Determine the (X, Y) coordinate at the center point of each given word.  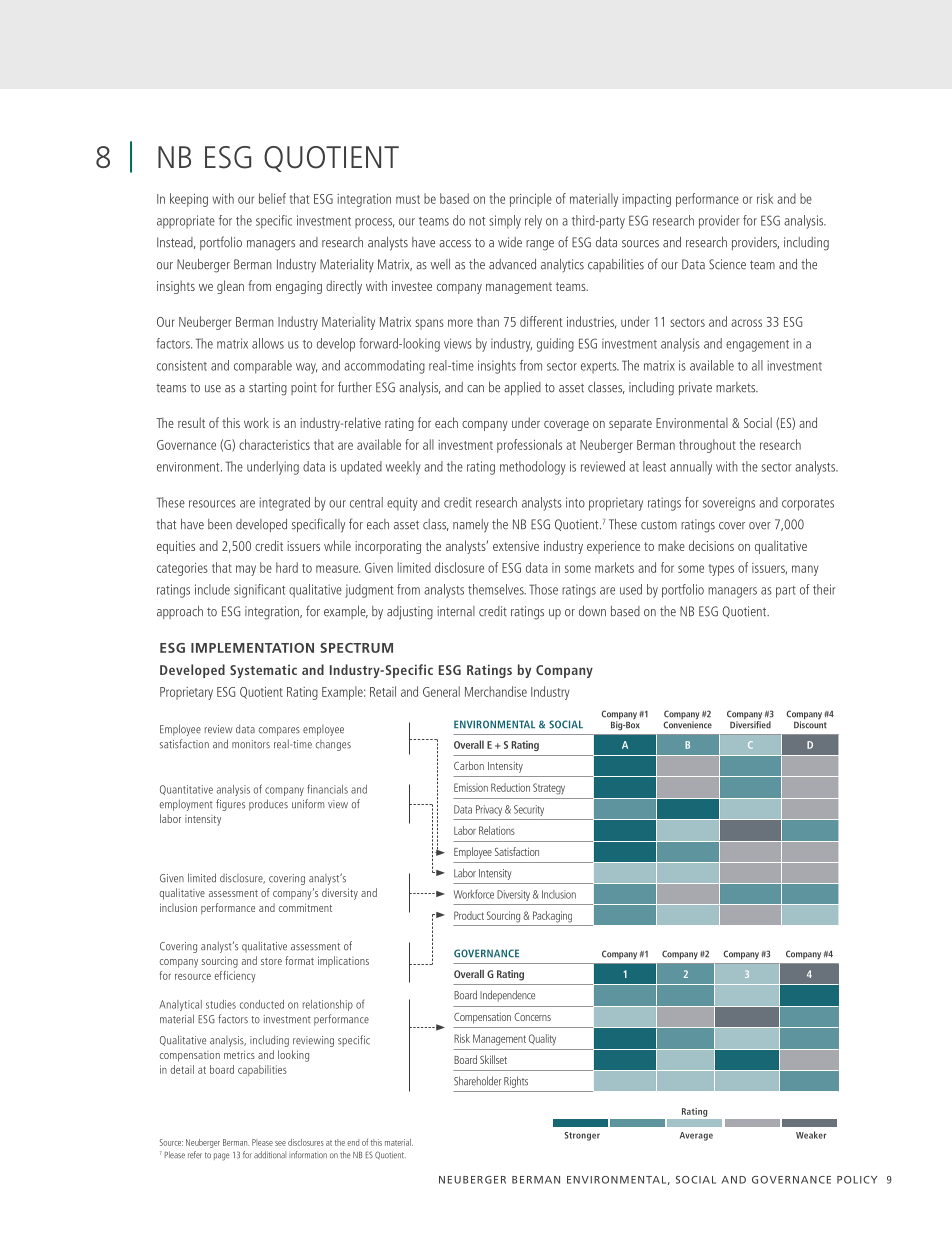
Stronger (582, 1136)
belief (272, 198)
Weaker (811, 1135)
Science (727, 264)
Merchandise (496, 691)
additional (270, 1154)
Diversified (750, 723)
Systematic (263, 671)
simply (505, 222)
